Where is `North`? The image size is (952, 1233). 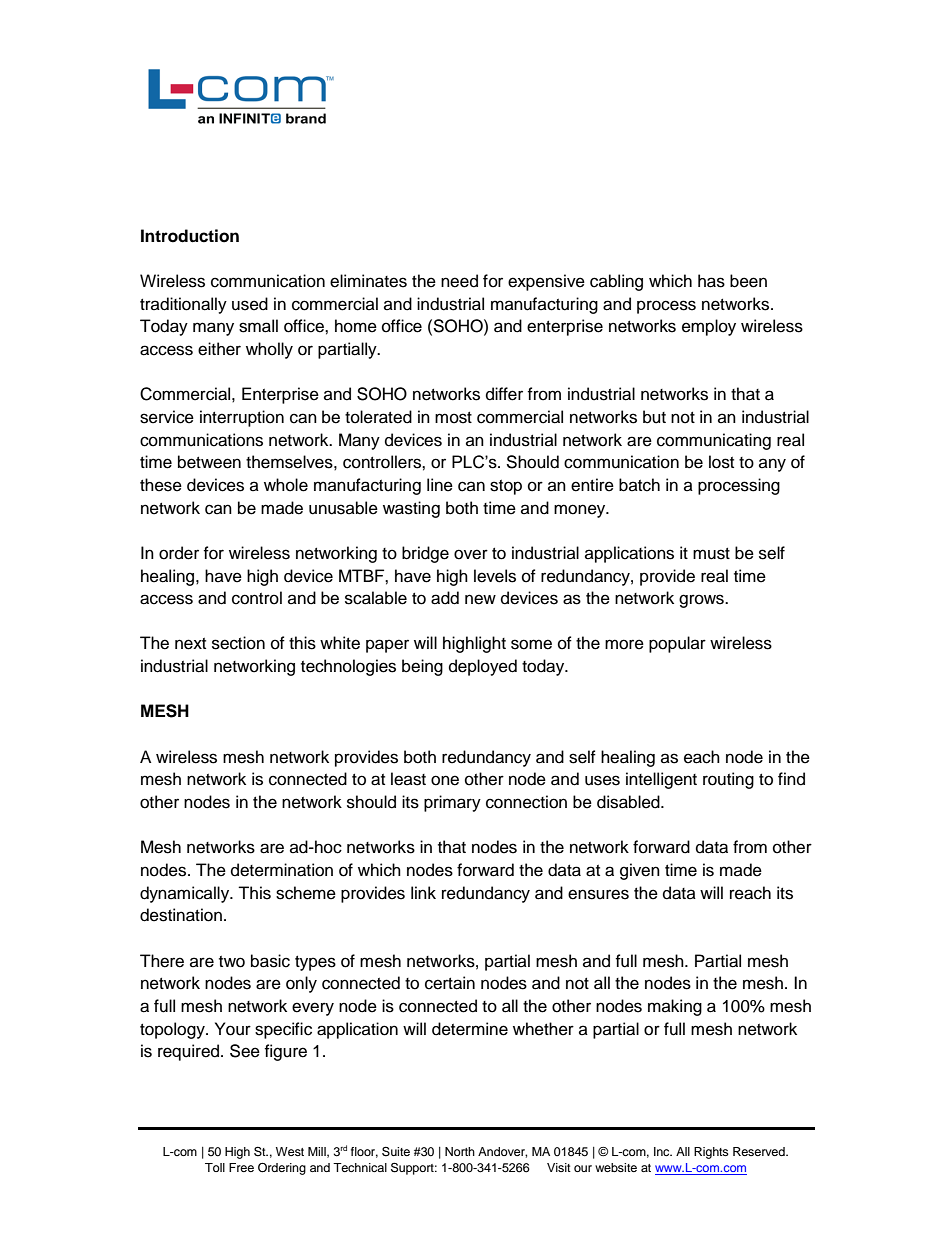 North is located at coordinates (460, 1151).
